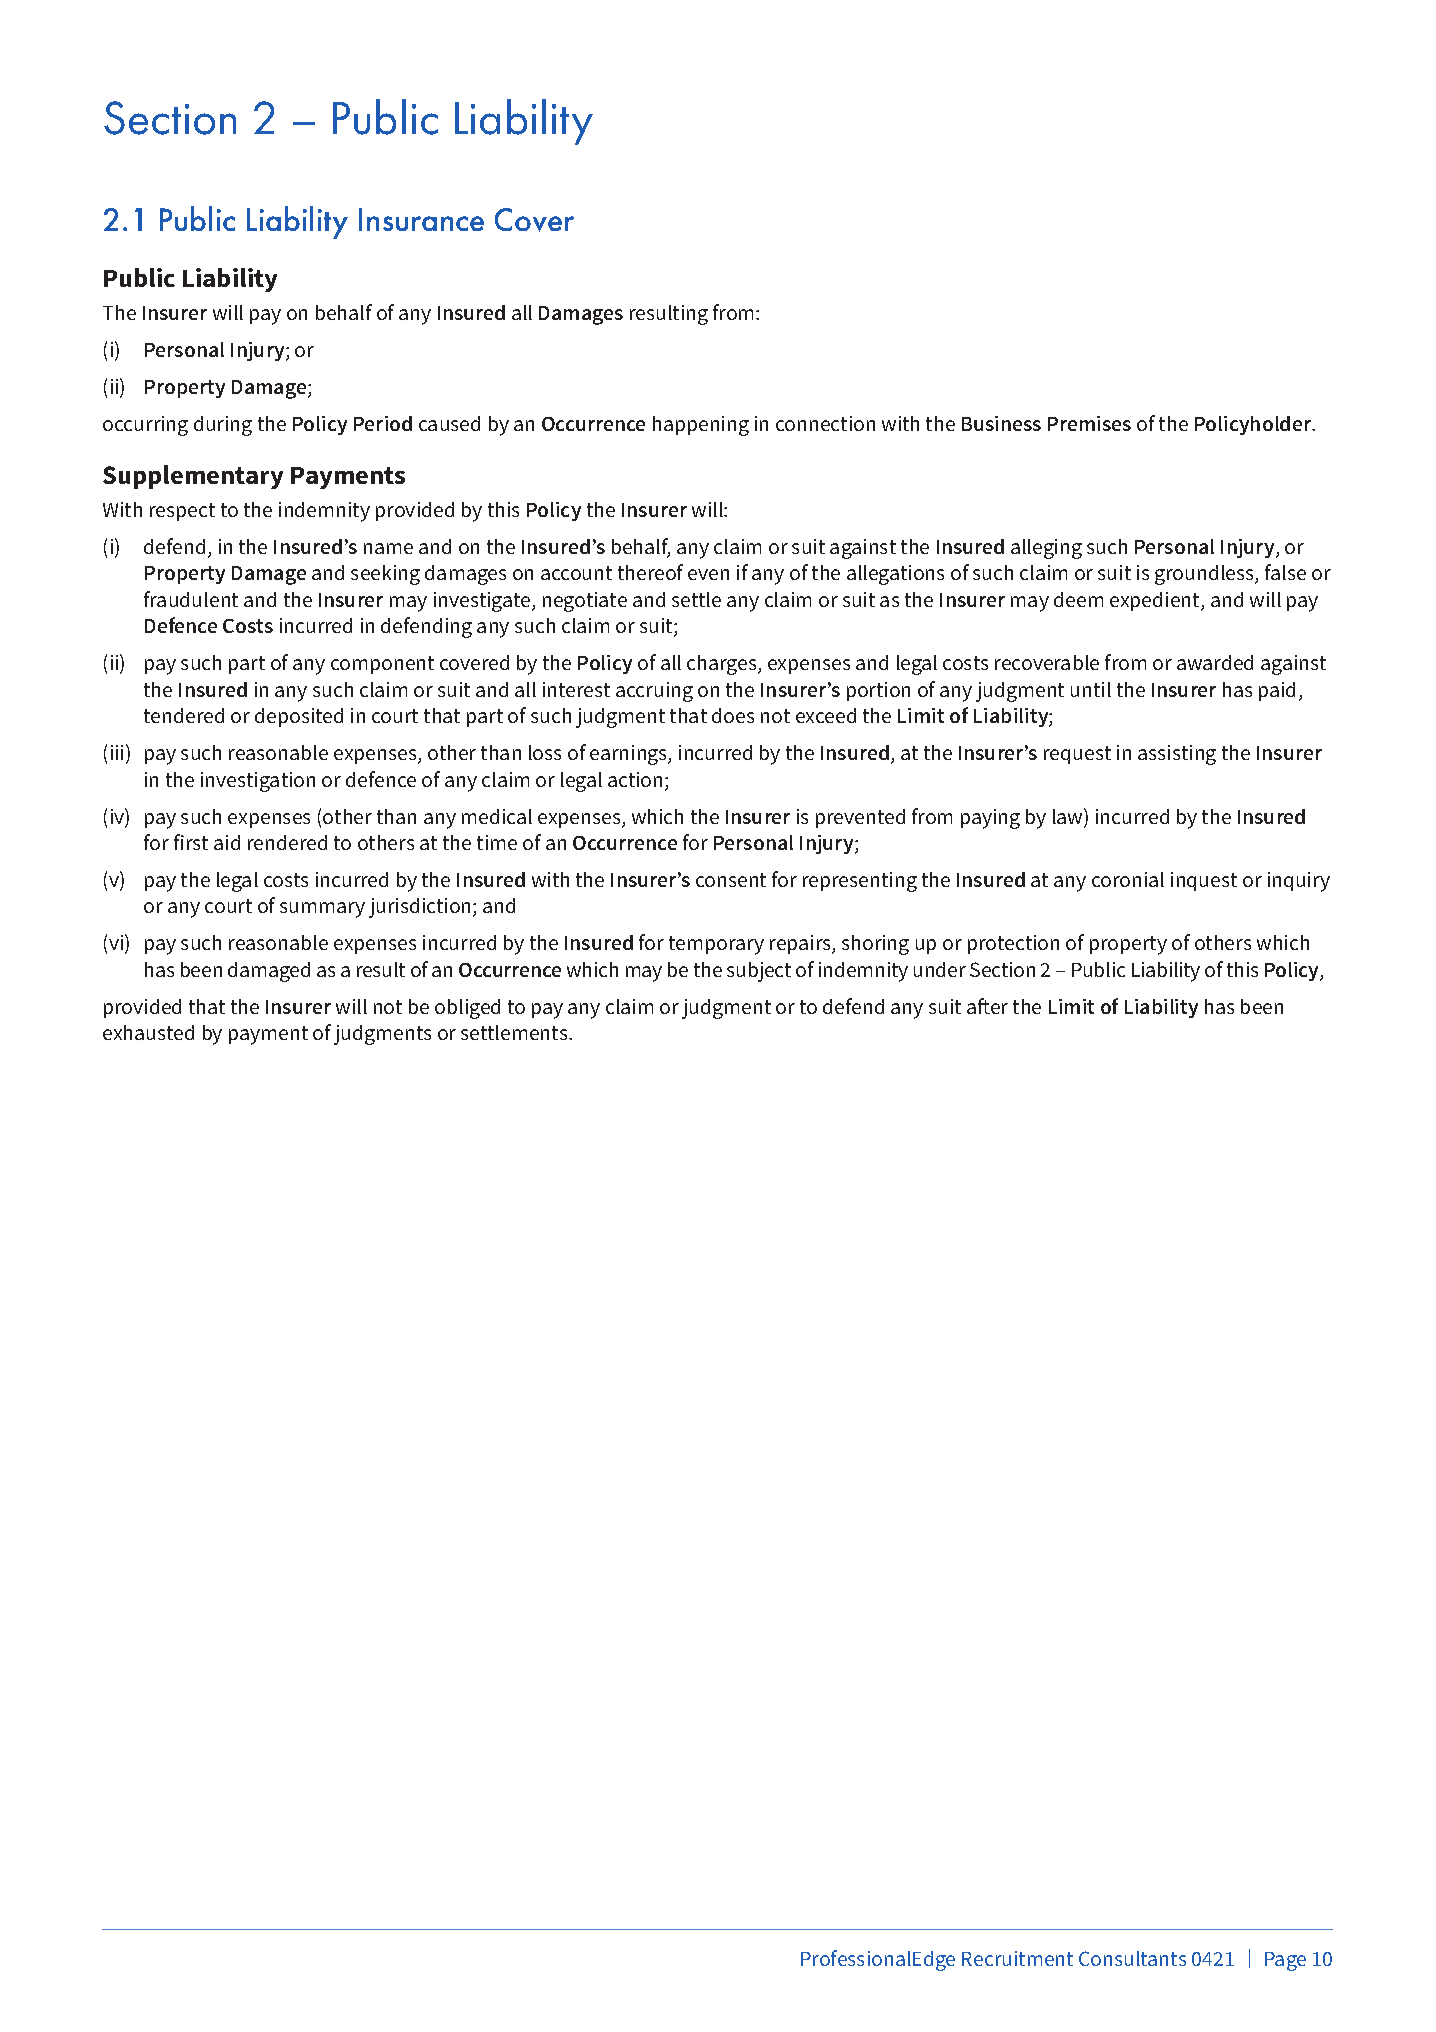  I want to click on happening, so click(701, 426).
